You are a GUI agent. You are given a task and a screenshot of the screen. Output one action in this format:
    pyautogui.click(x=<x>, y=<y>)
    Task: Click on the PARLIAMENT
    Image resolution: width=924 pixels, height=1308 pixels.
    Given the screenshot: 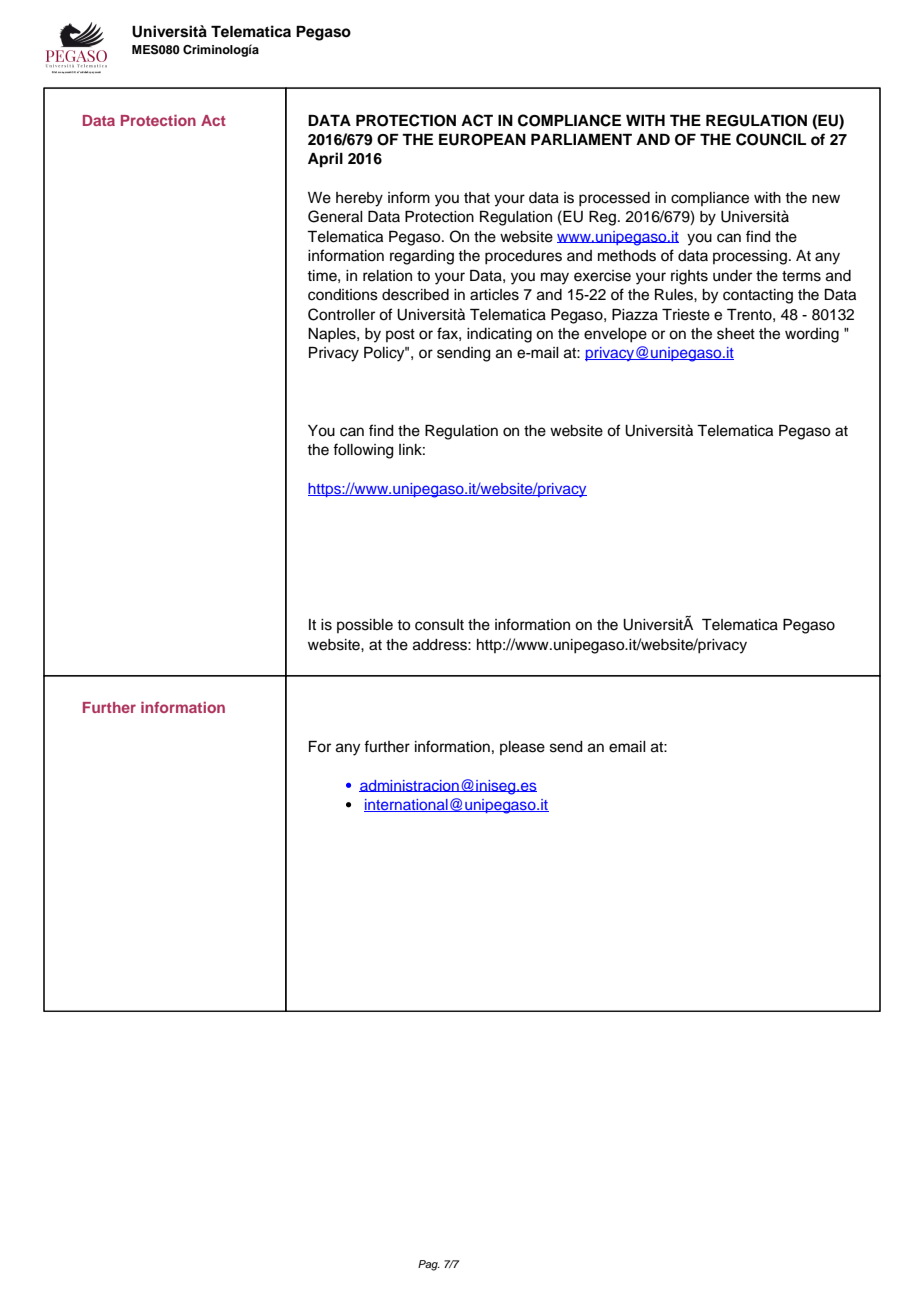 What is the action you would take?
    pyautogui.click(x=581, y=139)
